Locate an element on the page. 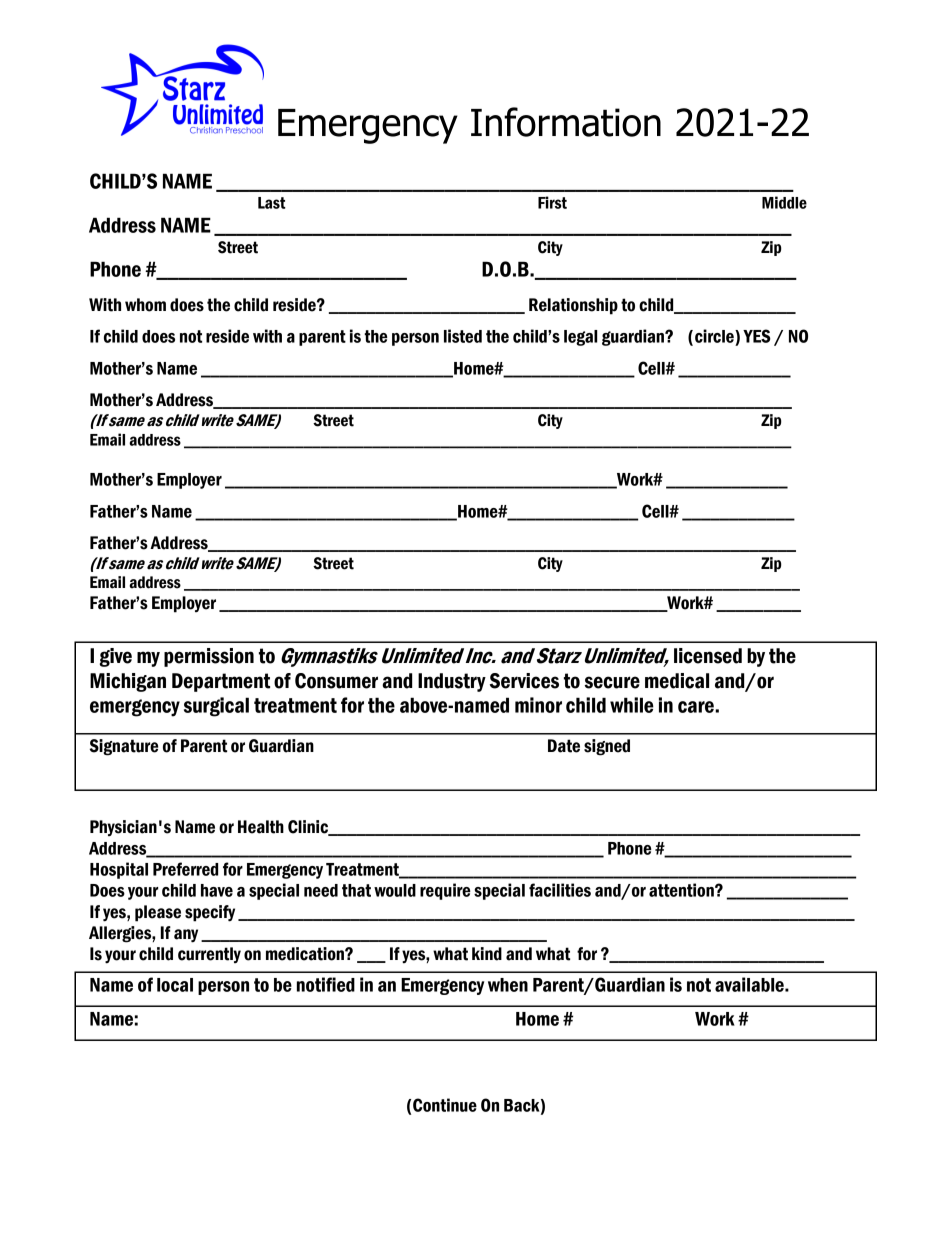  Middle is located at coordinates (784, 202).
